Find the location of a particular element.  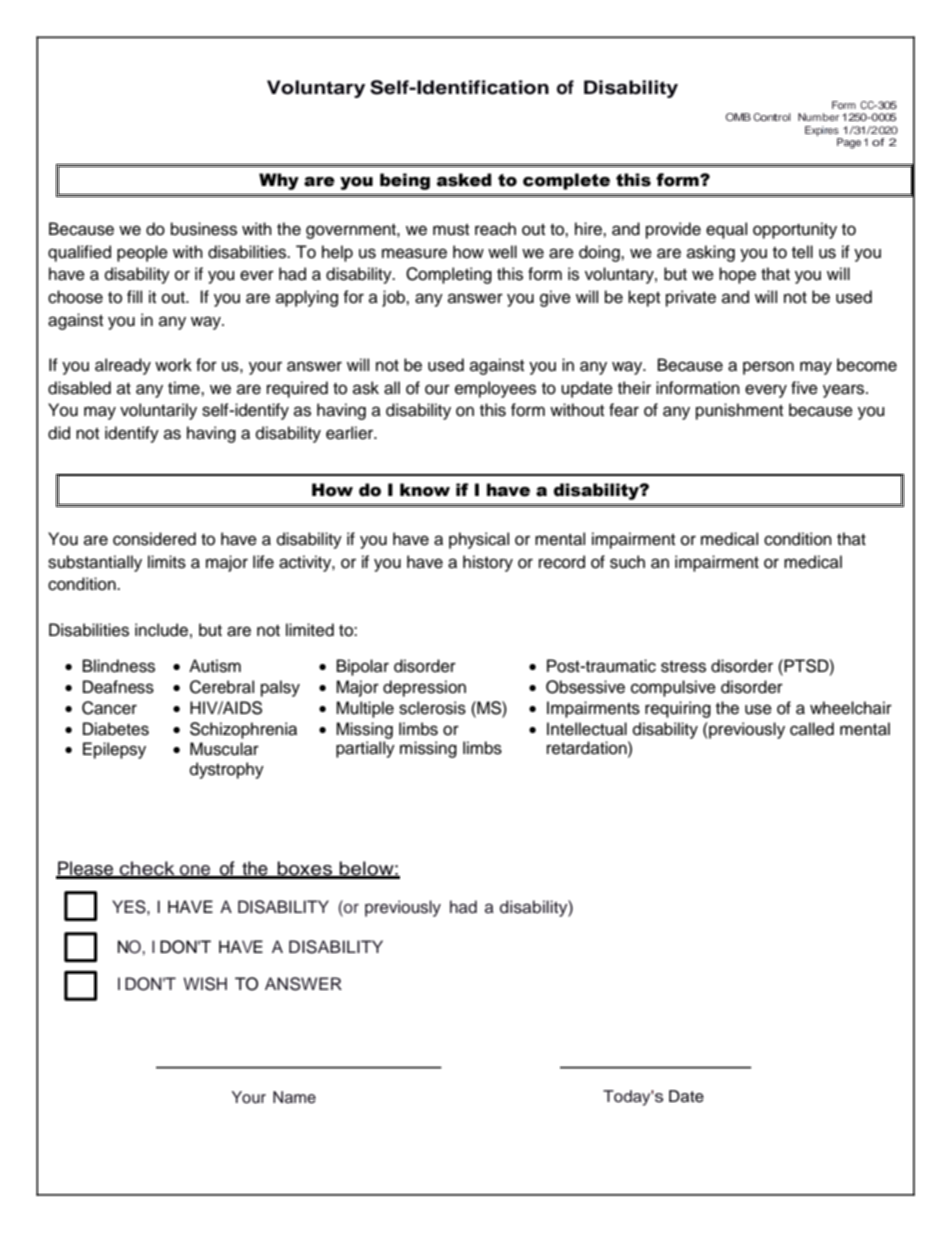

employees is located at coordinates (495, 389).
